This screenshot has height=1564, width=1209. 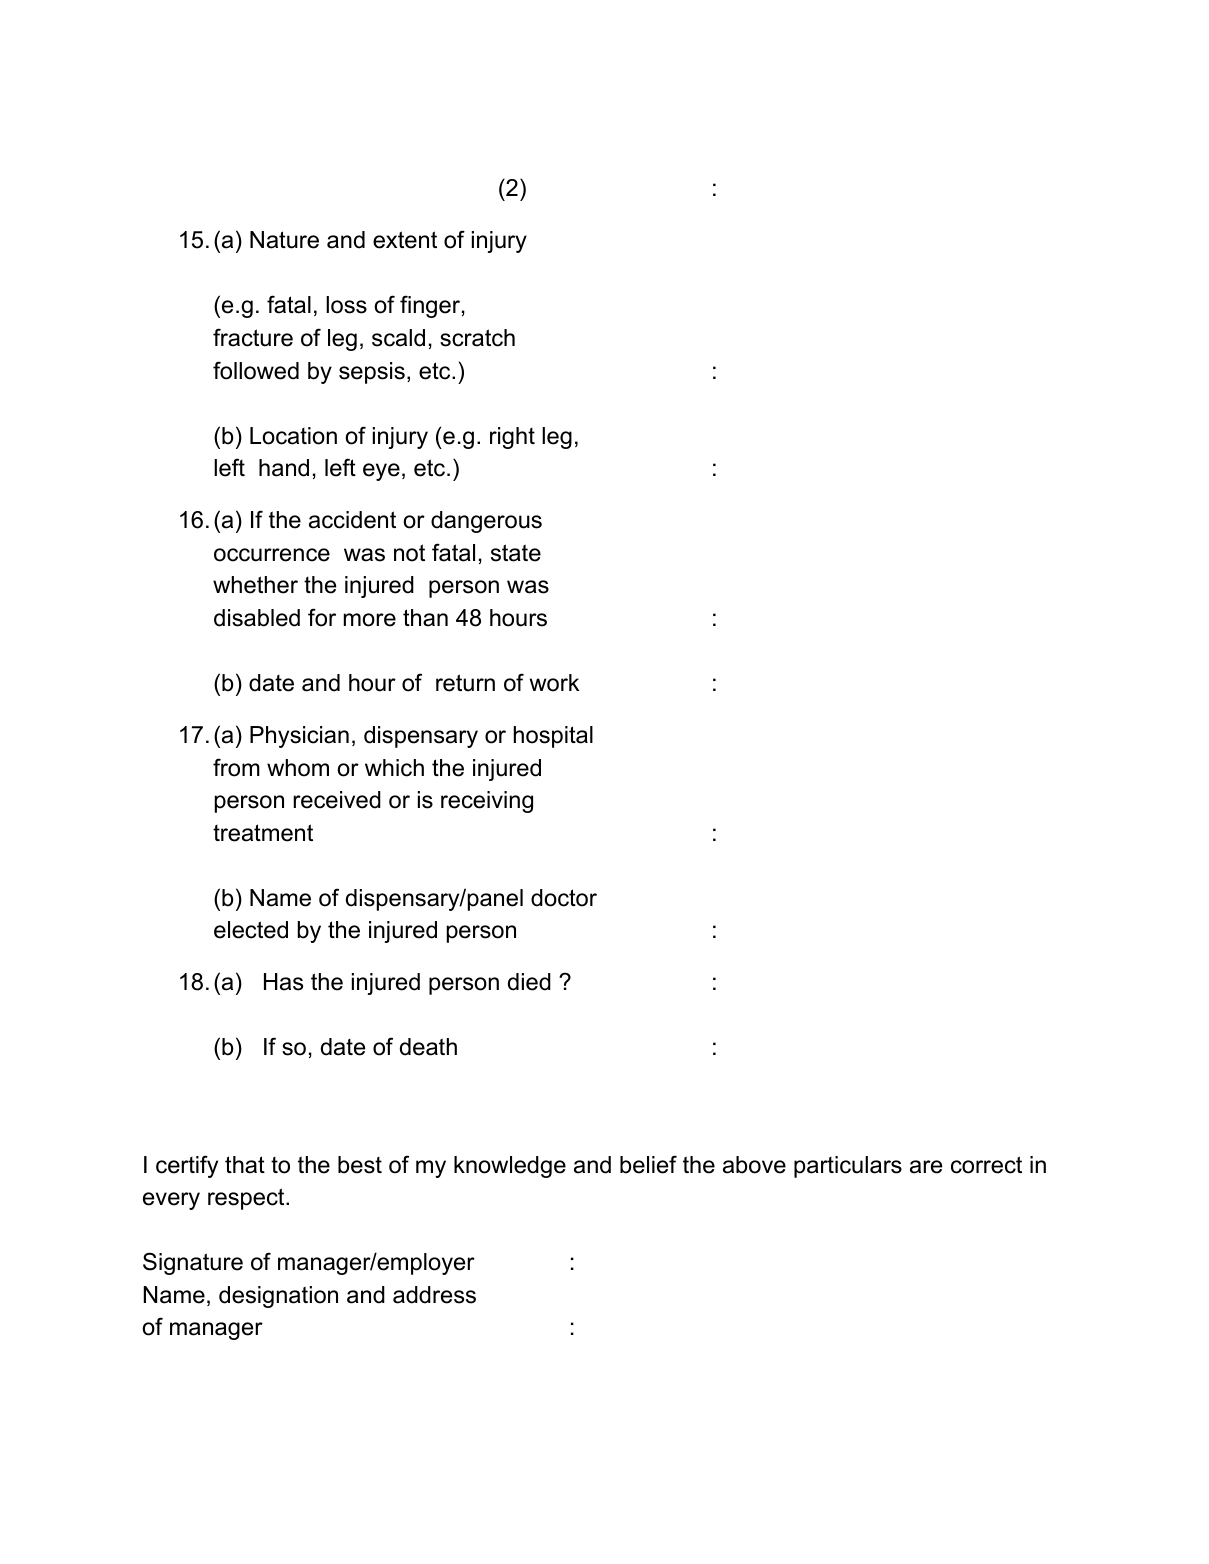 I want to click on loss, so click(x=346, y=305).
